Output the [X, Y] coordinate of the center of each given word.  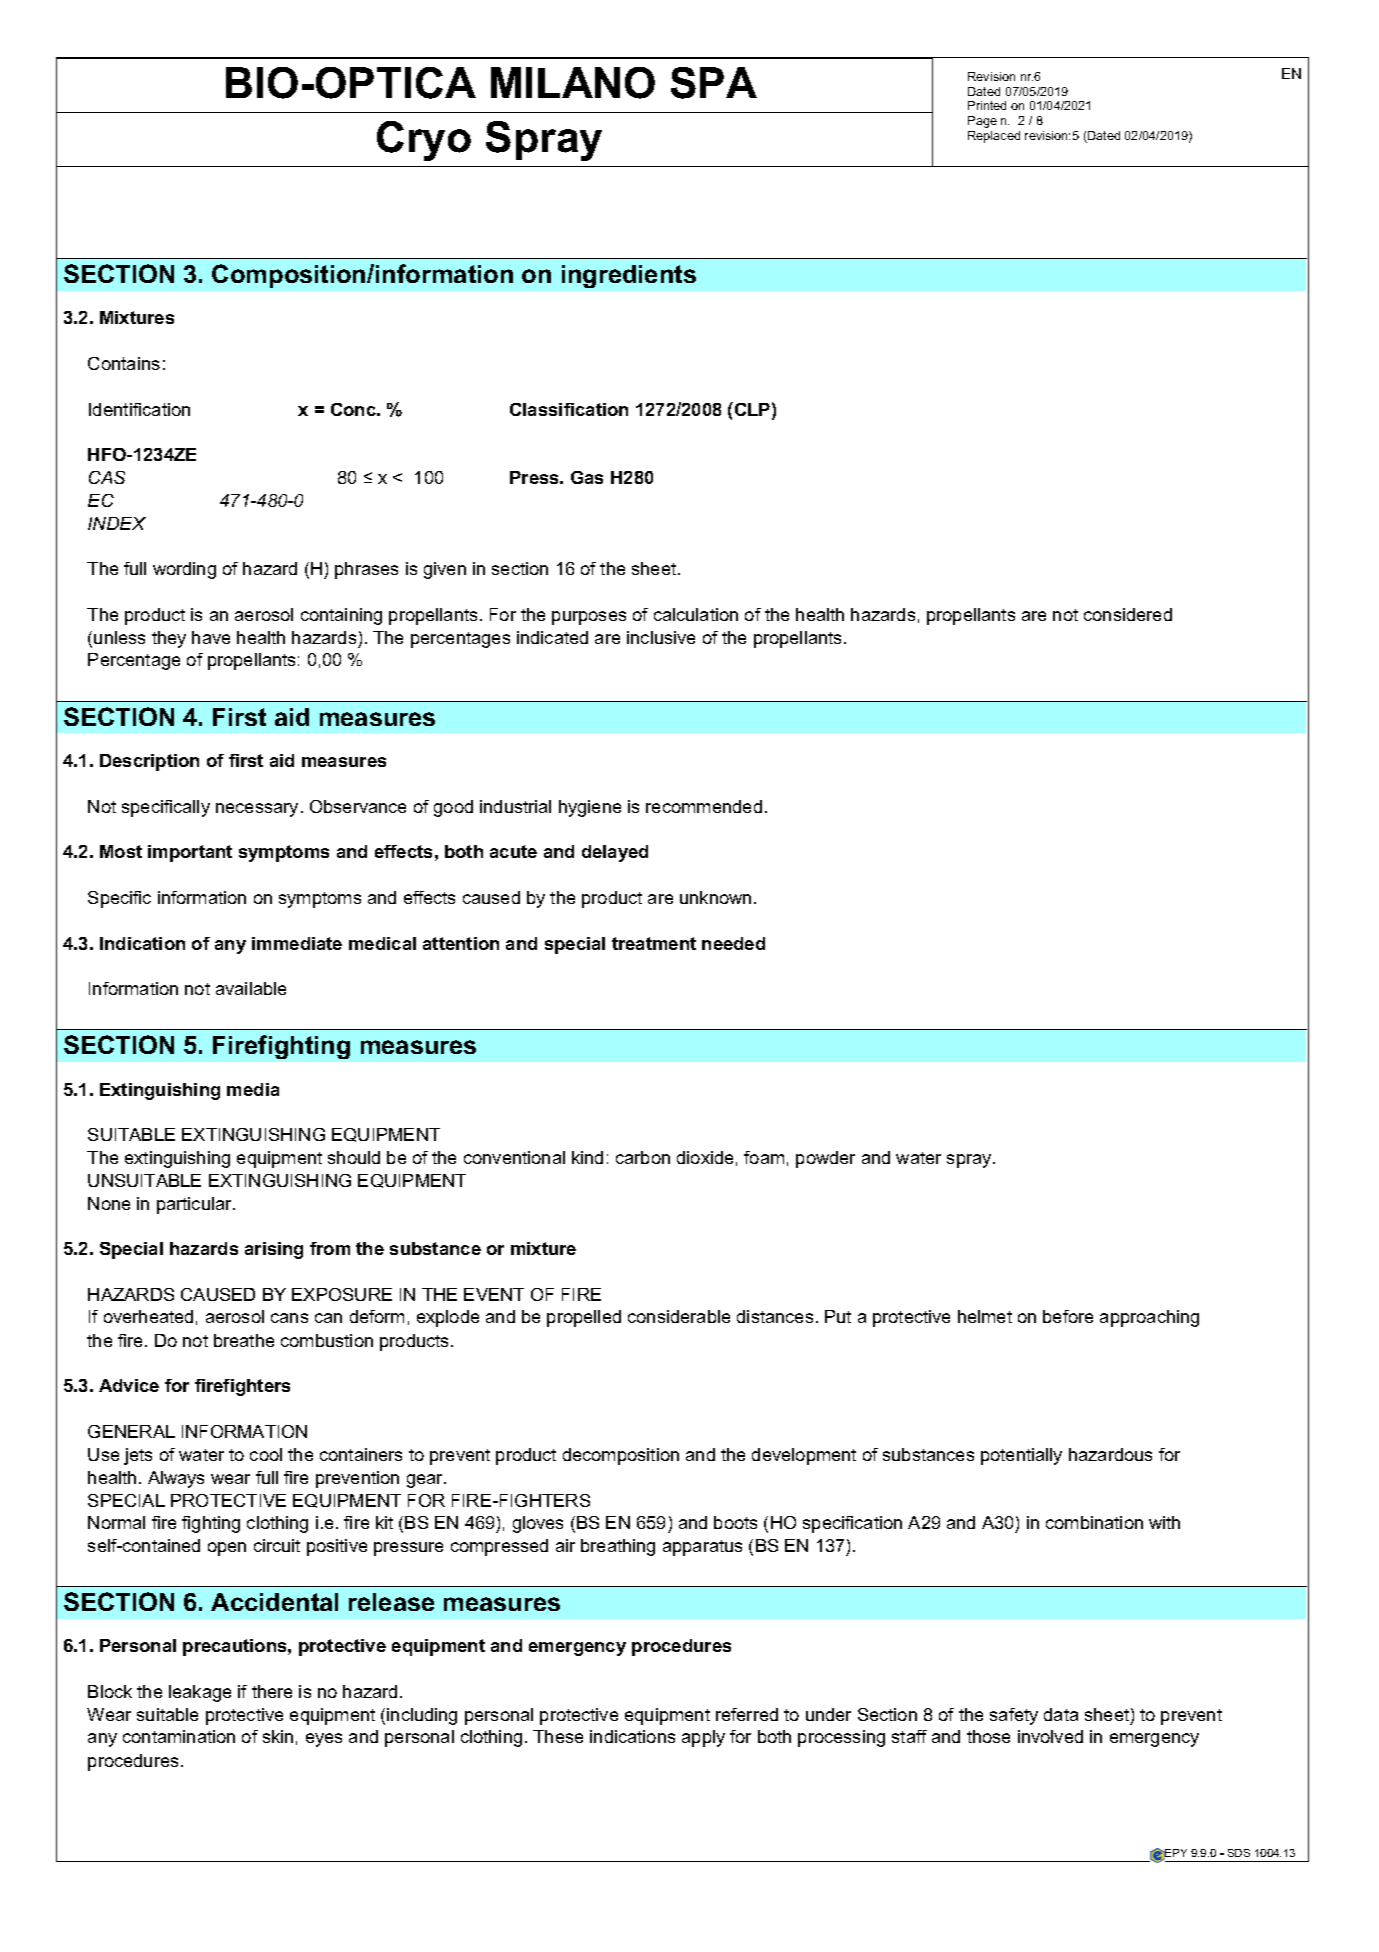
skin [278, 1736]
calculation [696, 614]
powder [825, 1159]
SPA [714, 83]
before [1068, 1316]
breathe [244, 1340]
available [251, 988]
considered [1128, 614]
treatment [654, 943]
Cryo [424, 141]
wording [184, 570]
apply [703, 1738]
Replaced [994, 137]
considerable [679, 1316]
